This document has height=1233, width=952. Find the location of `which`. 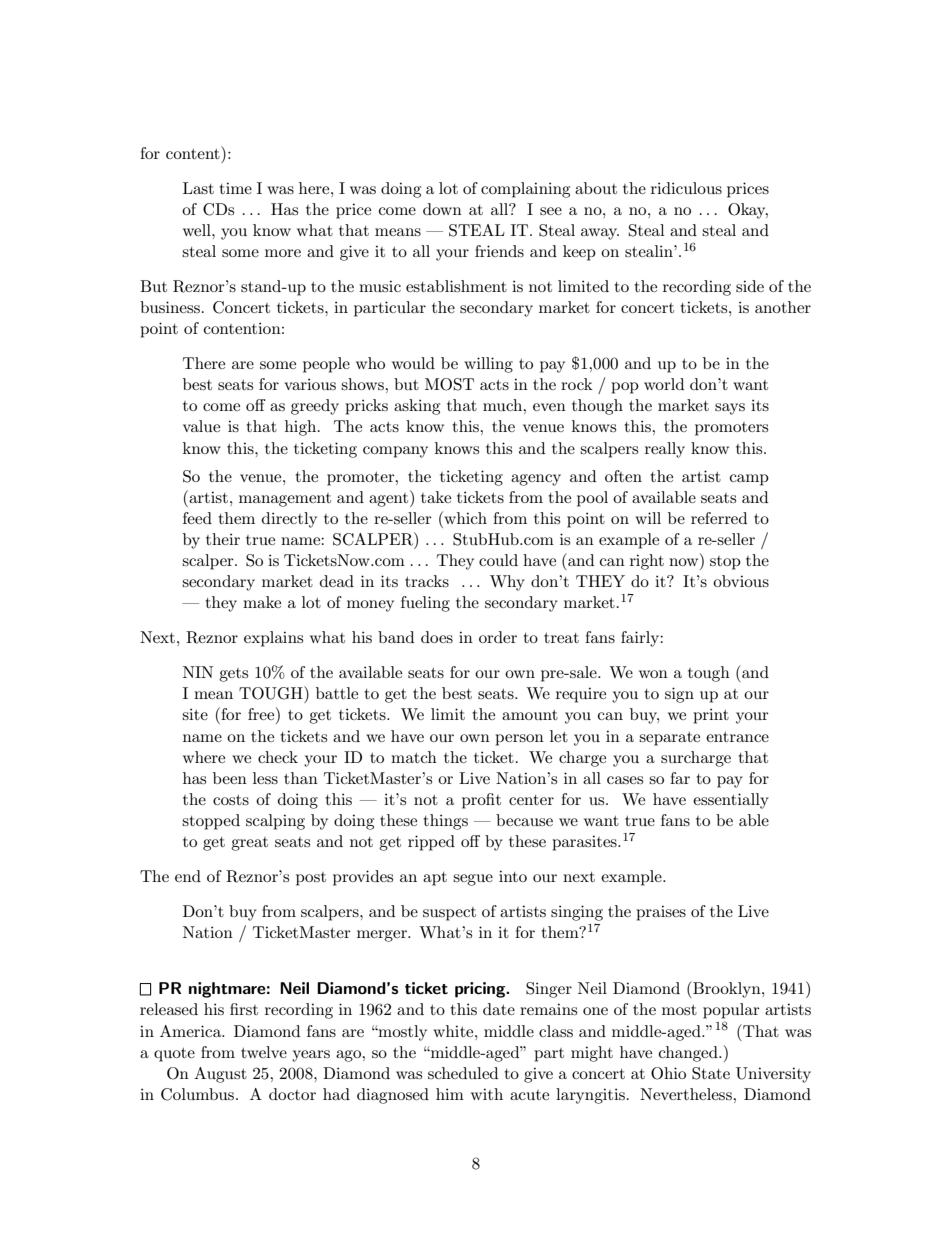

which is located at coordinates (464, 517).
